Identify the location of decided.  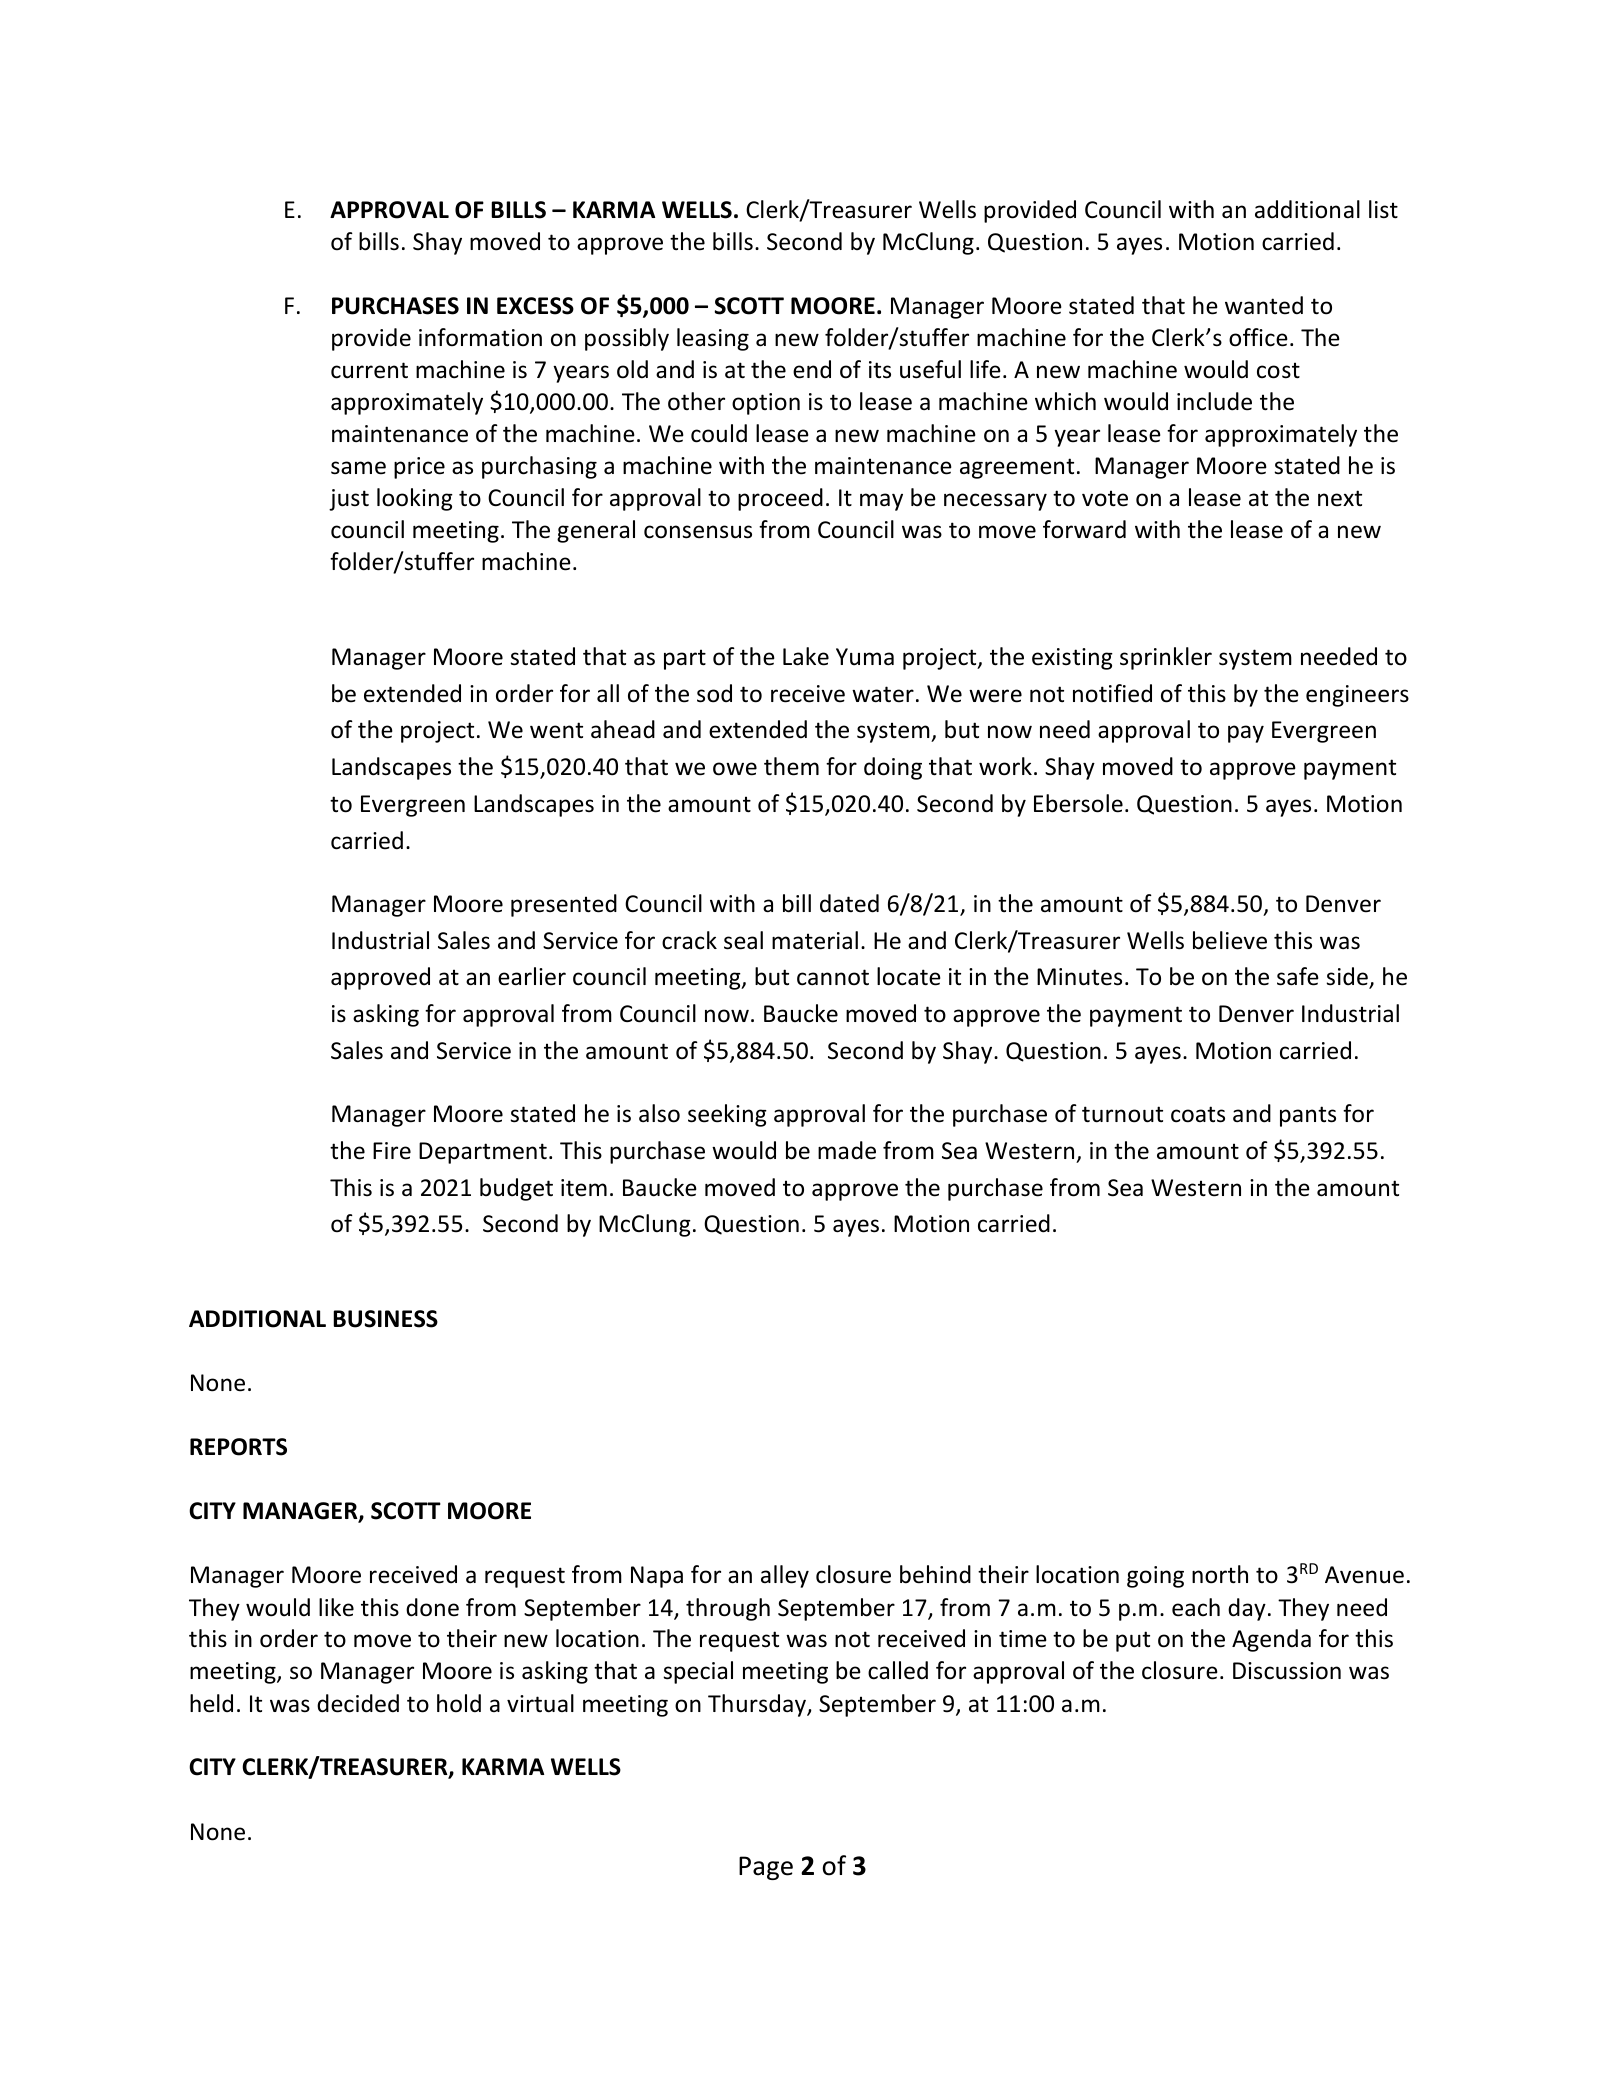
(358, 1703).
